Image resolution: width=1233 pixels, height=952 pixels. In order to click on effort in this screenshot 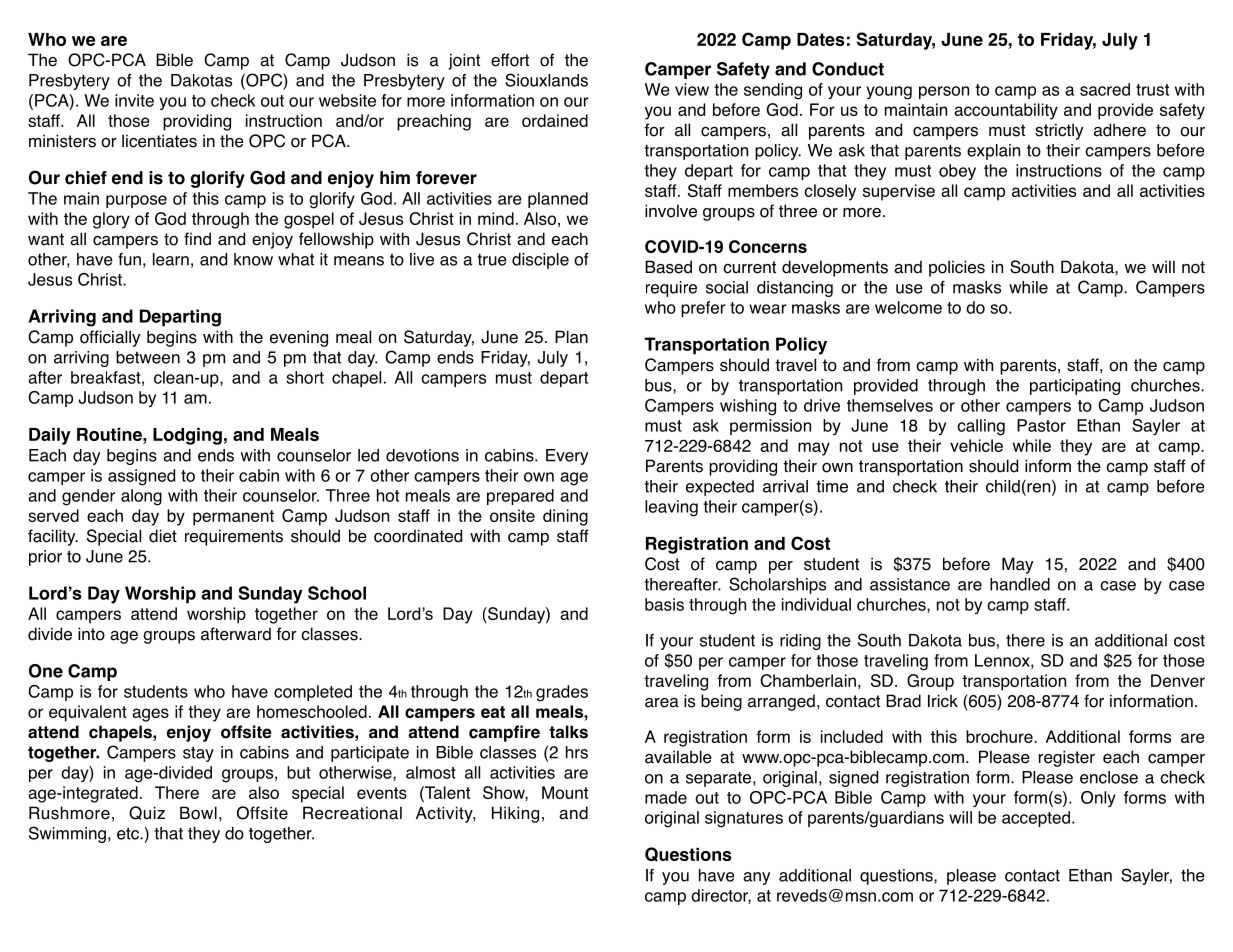, I will do `click(510, 60)`.
